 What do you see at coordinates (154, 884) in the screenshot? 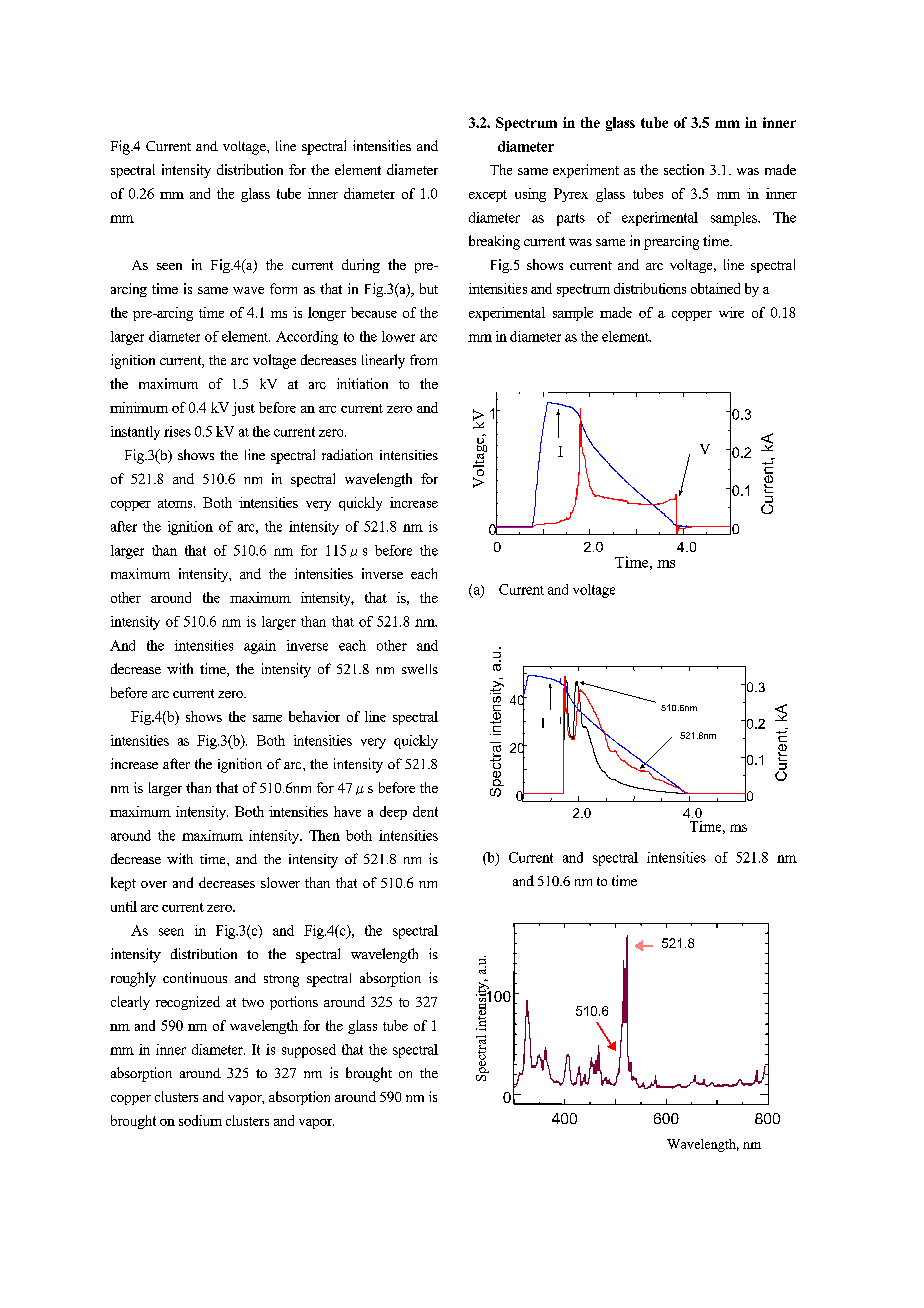
I see `over` at bounding box center [154, 884].
